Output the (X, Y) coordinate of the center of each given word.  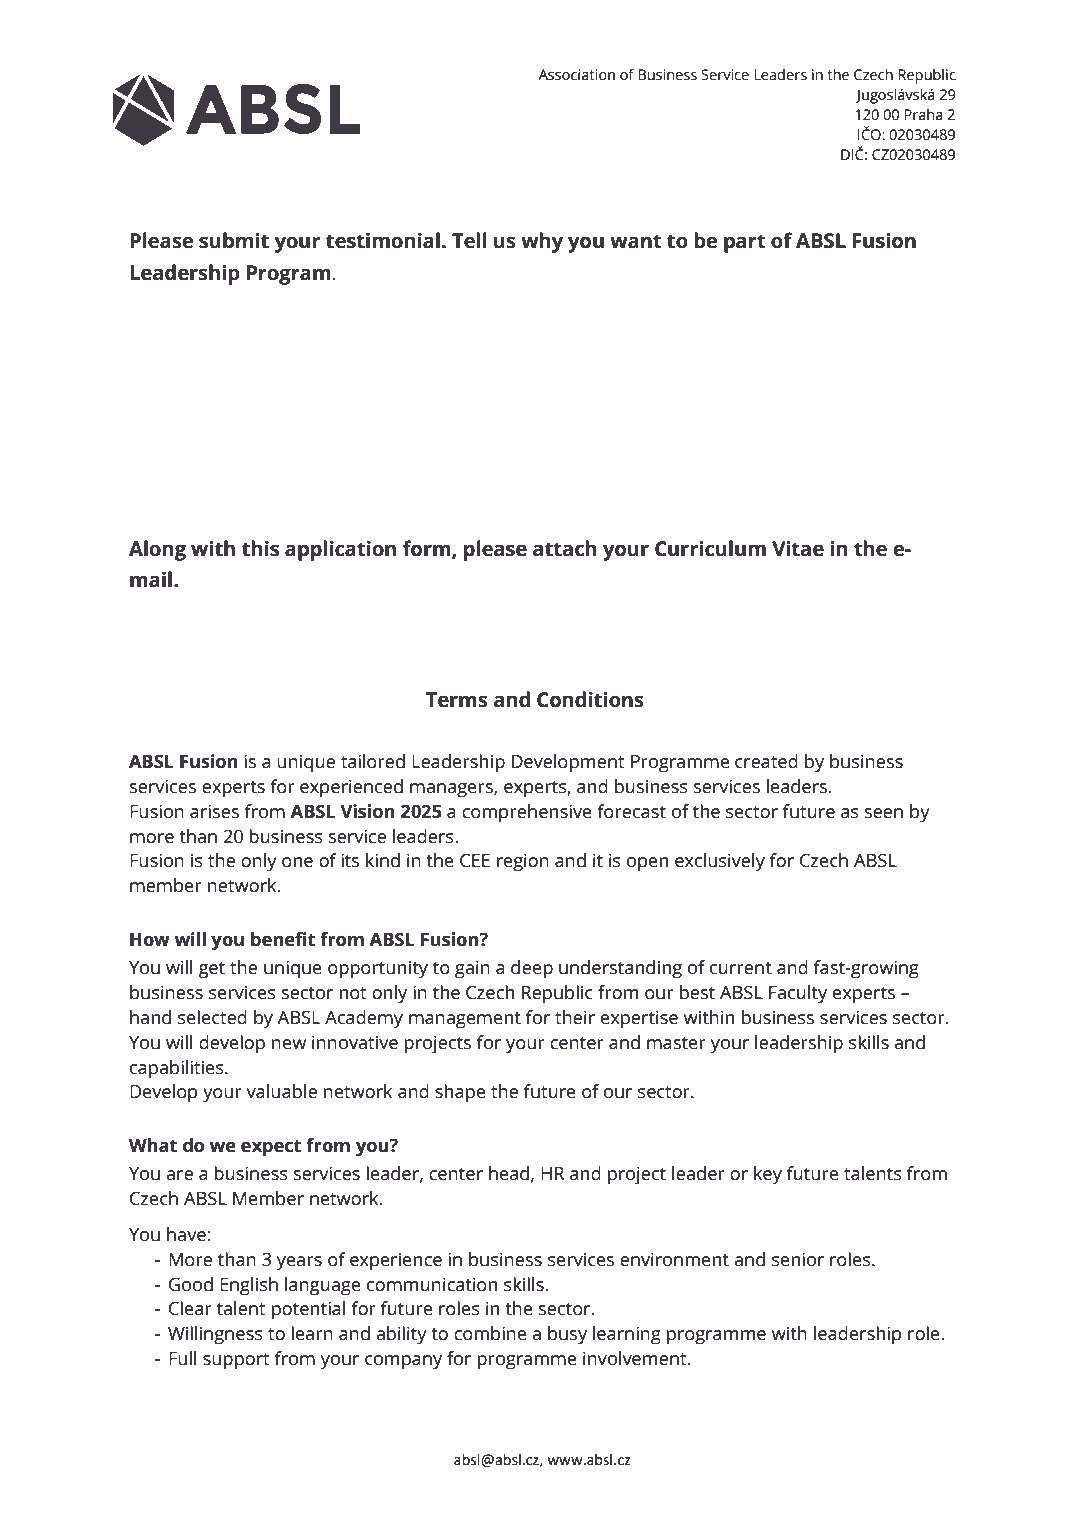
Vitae (798, 549)
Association (576, 74)
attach (564, 548)
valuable (281, 1091)
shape (460, 1093)
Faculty (798, 994)
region (523, 862)
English (249, 1286)
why (542, 242)
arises (214, 811)
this (260, 548)
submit (234, 240)
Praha (923, 114)
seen (884, 813)
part (745, 243)
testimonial (383, 240)
